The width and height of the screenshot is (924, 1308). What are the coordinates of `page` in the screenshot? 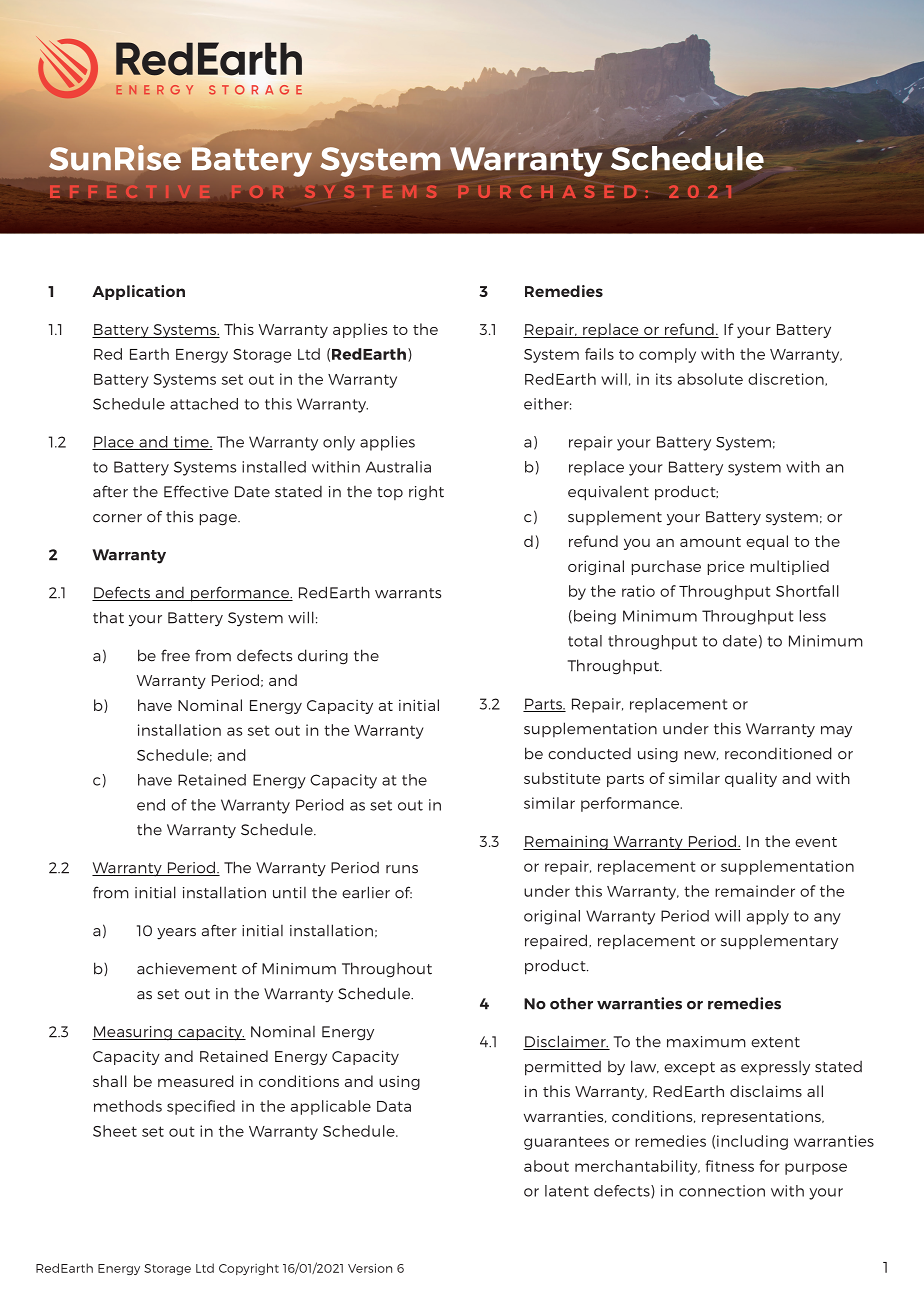 It's located at (219, 520).
